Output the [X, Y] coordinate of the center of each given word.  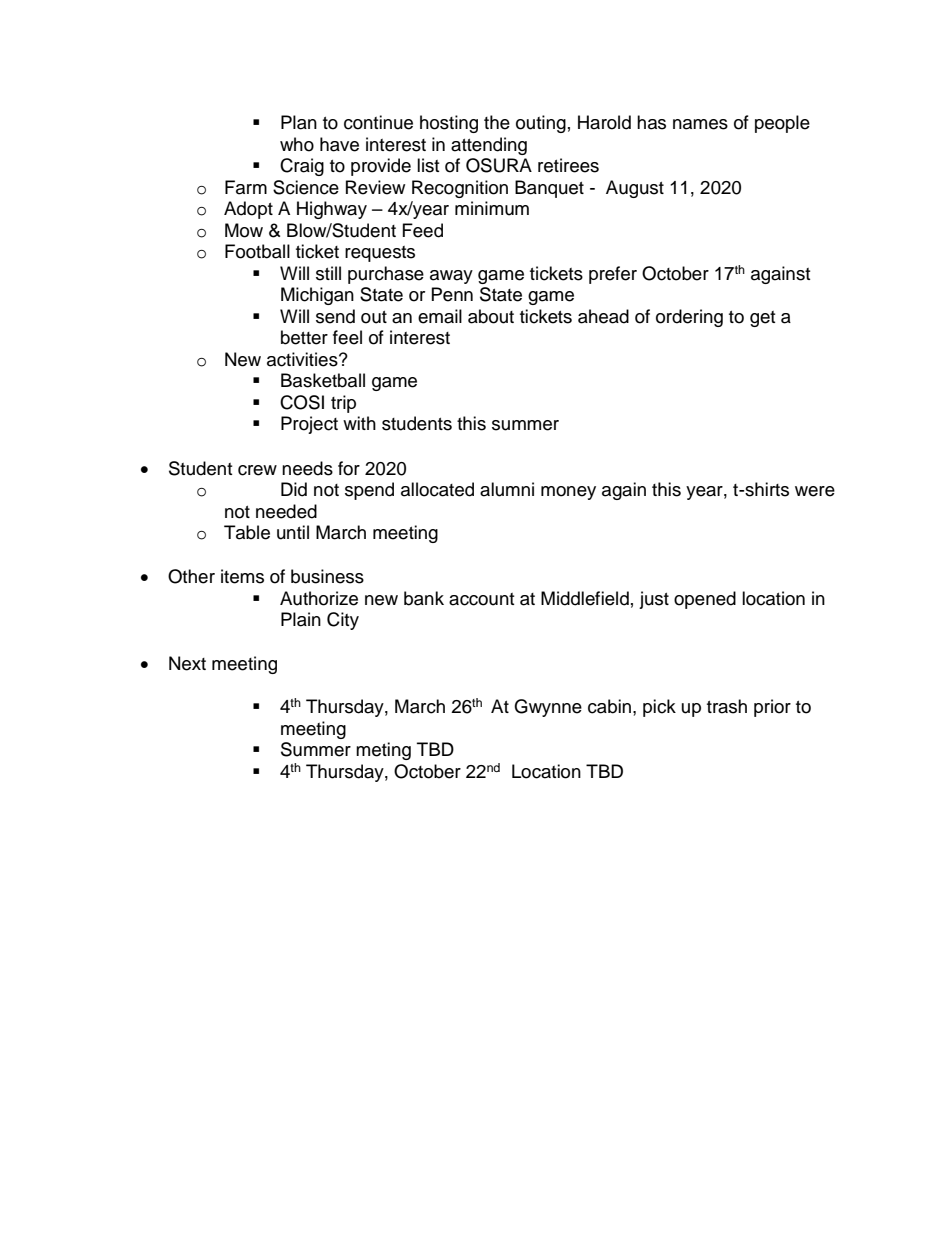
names [700, 124]
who [297, 144]
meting [383, 751]
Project [309, 425]
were [815, 491]
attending [489, 146]
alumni [507, 489]
